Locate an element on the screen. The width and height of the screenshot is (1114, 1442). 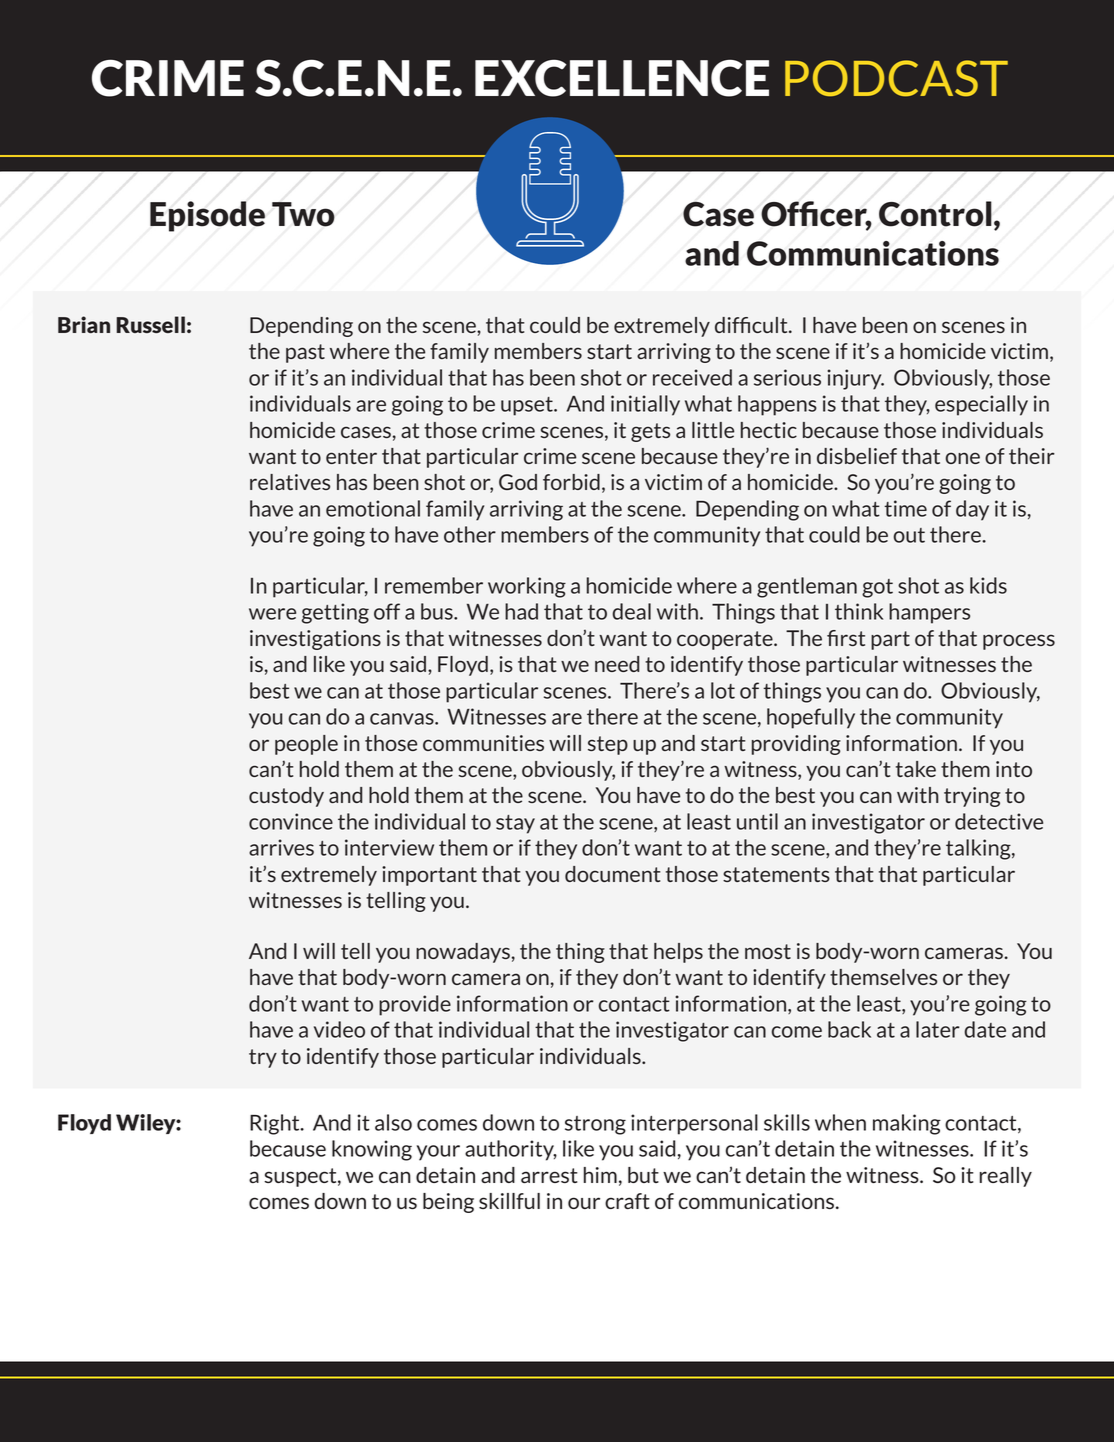
EXCELLENCE is located at coordinates (622, 78).
